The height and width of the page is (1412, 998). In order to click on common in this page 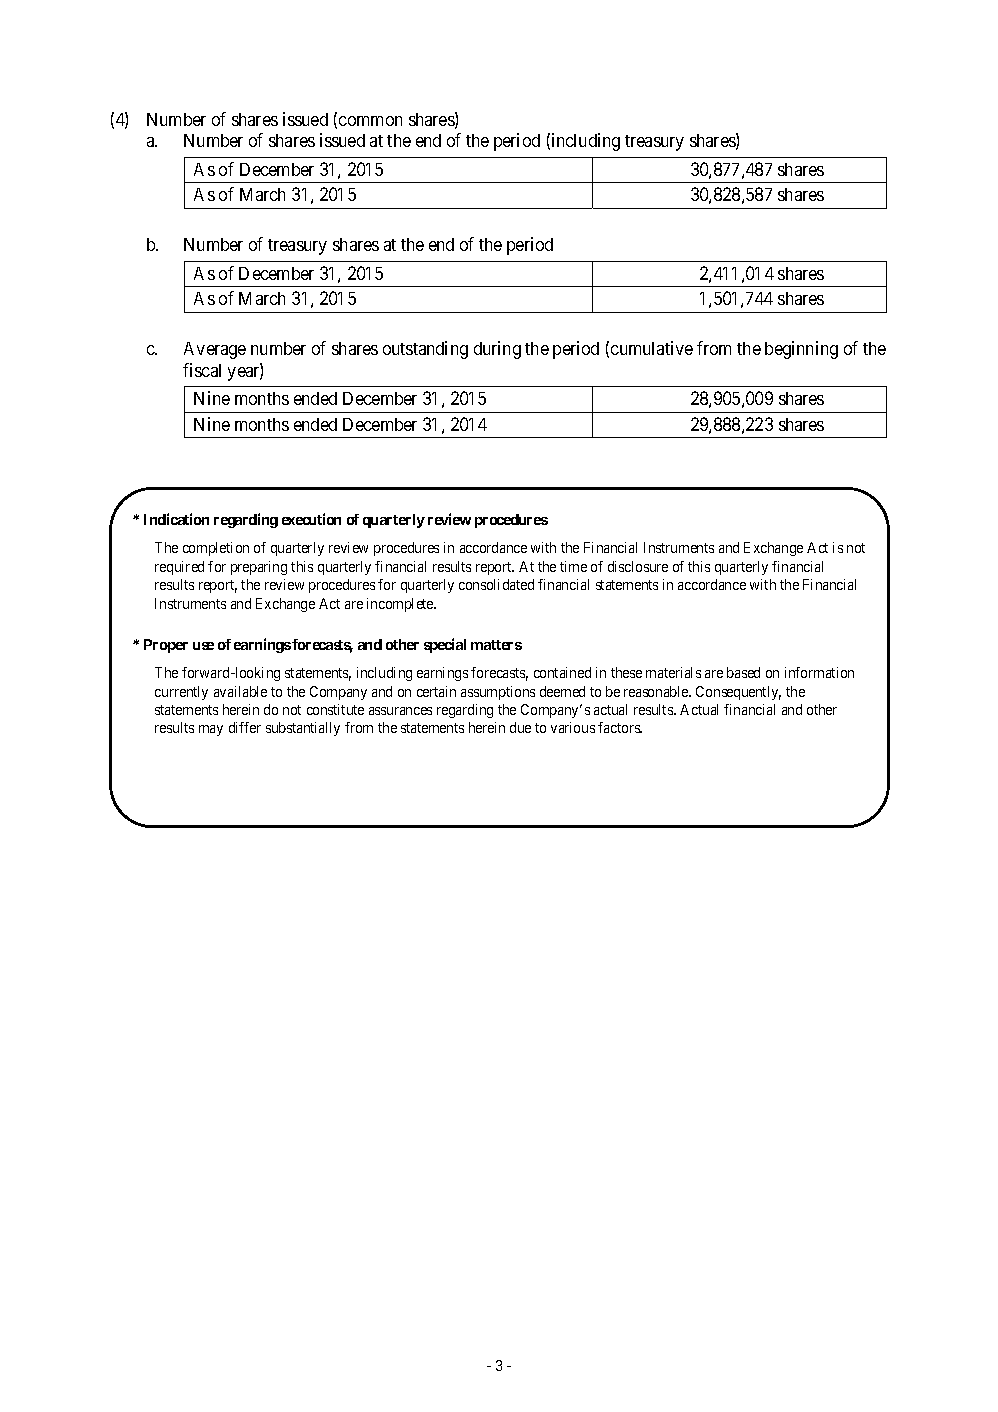, I will do `click(370, 121)`.
